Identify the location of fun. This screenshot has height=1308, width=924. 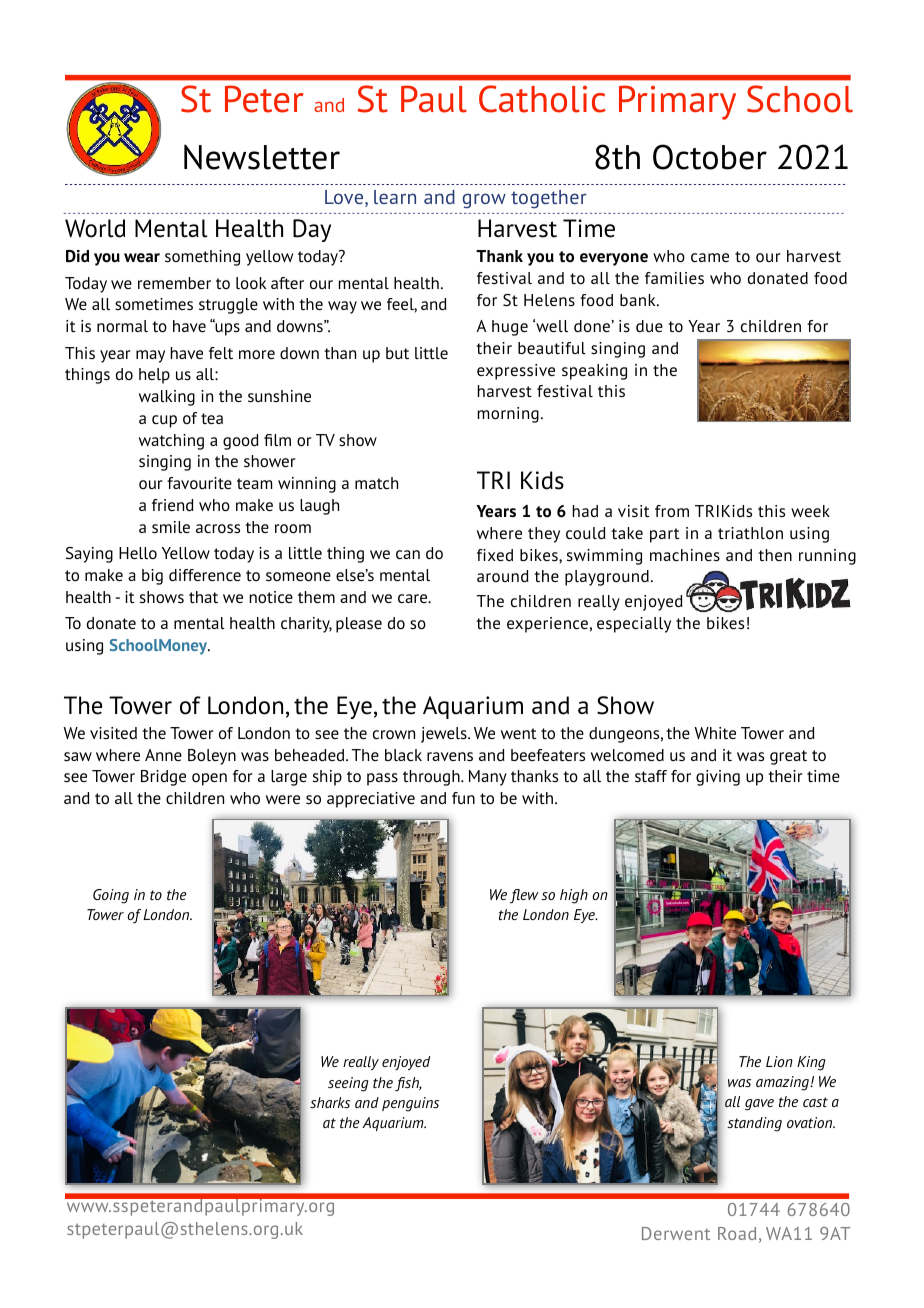
(463, 798).
